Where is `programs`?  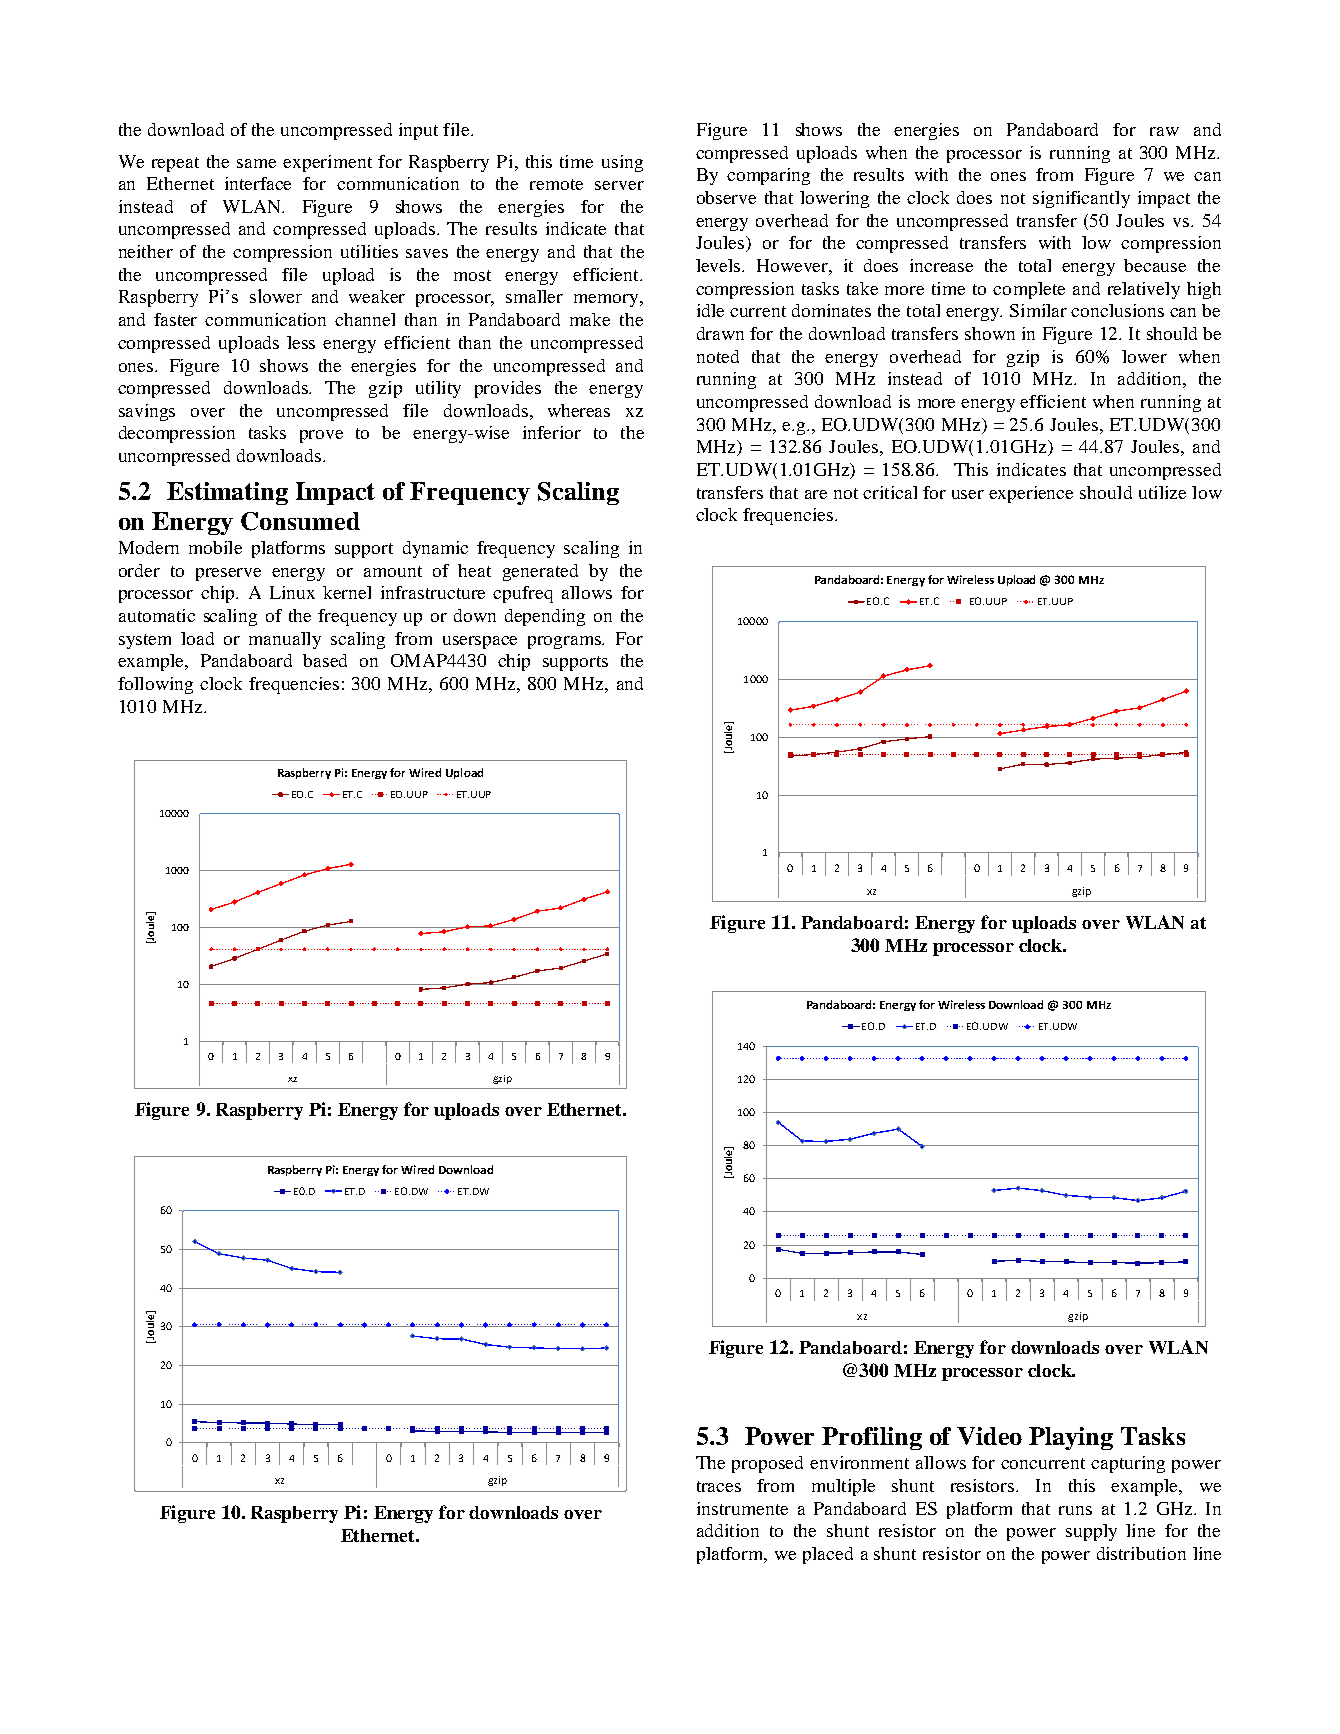
programs is located at coordinates (566, 642).
